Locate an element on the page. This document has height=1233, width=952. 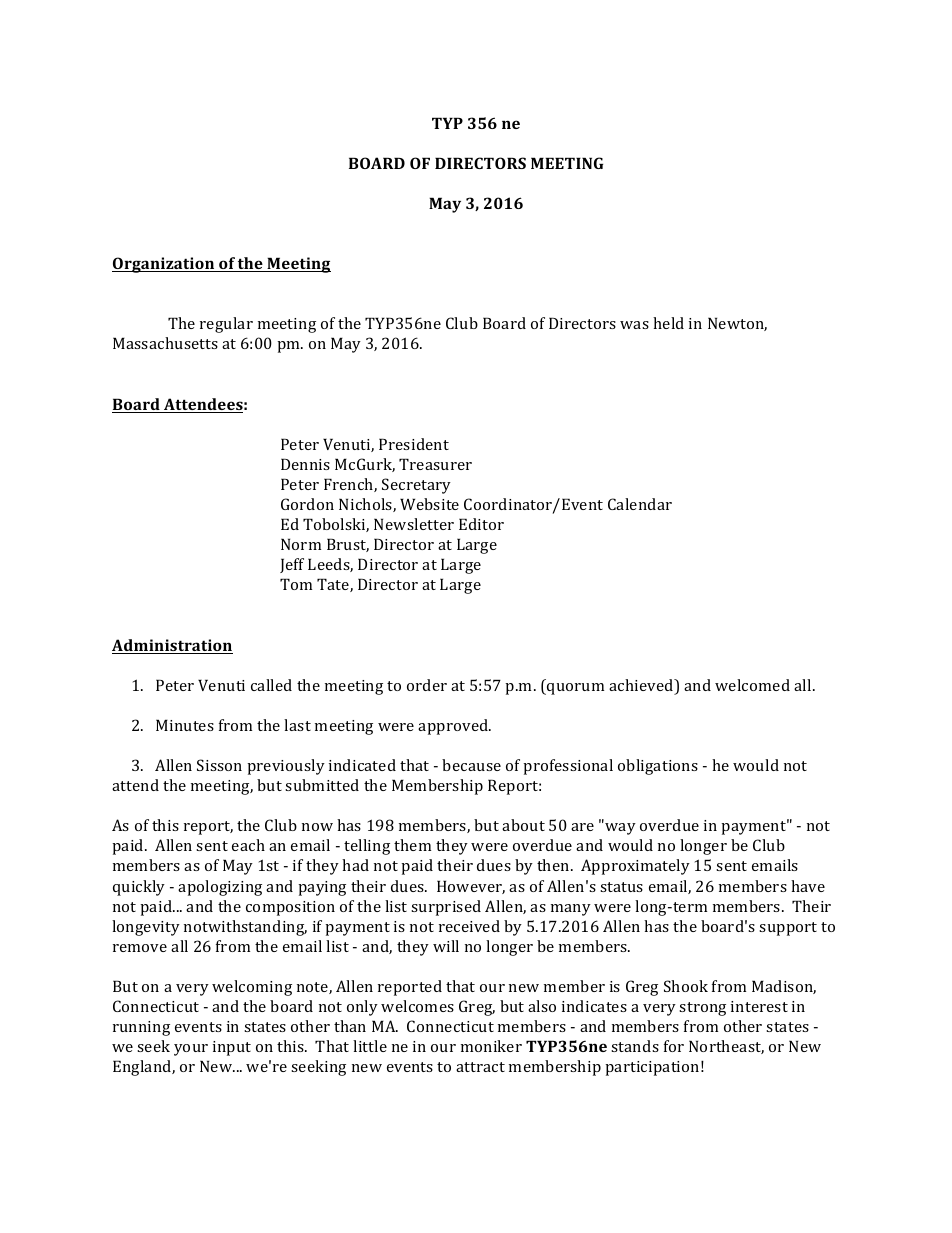
held is located at coordinates (668, 323).
